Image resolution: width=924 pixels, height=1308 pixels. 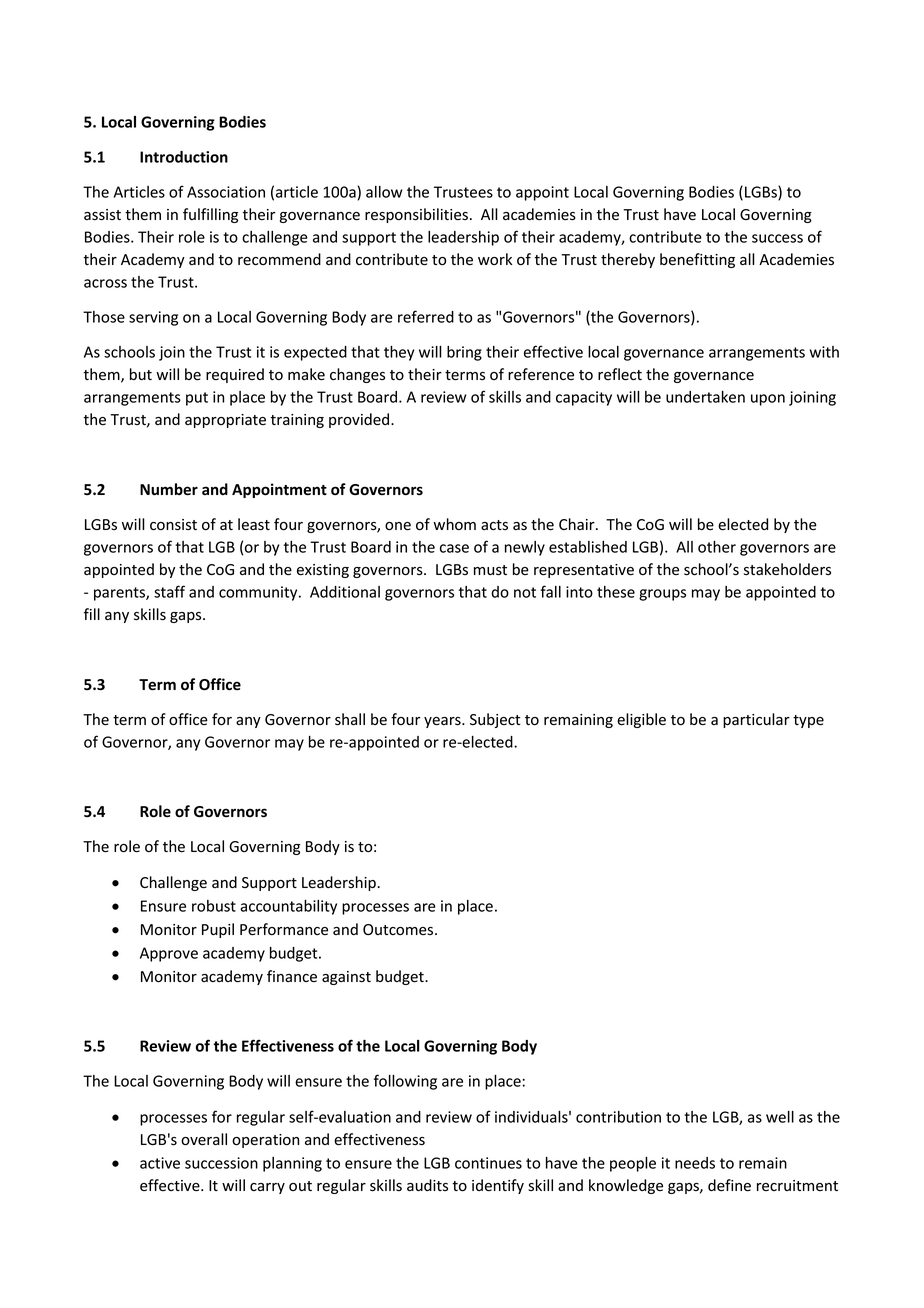 What do you see at coordinates (697, 260) in the document?
I see `benefitting` at bounding box center [697, 260].
